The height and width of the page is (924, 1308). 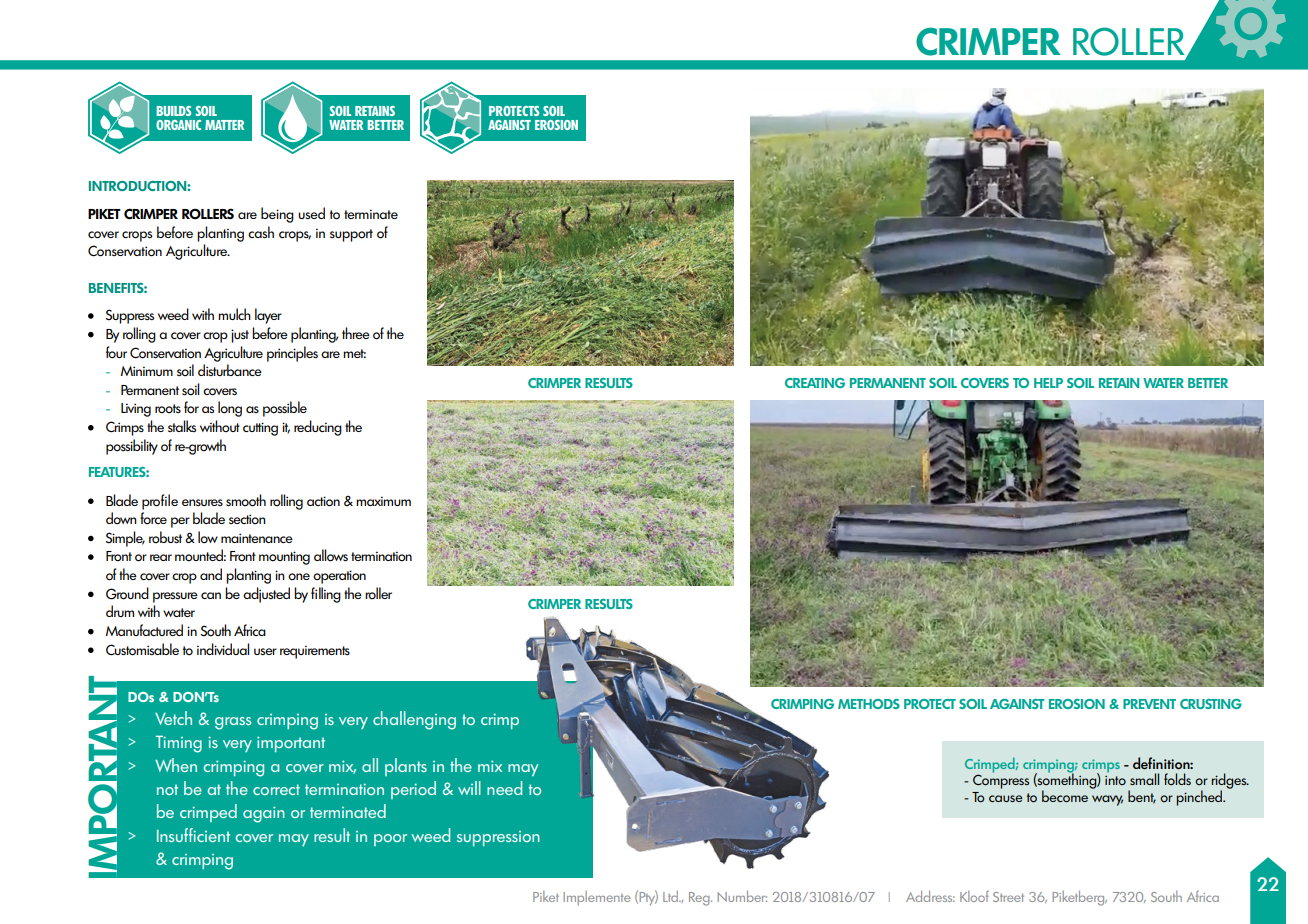 I want to click on MATTER, so click(x=224, y=125).
